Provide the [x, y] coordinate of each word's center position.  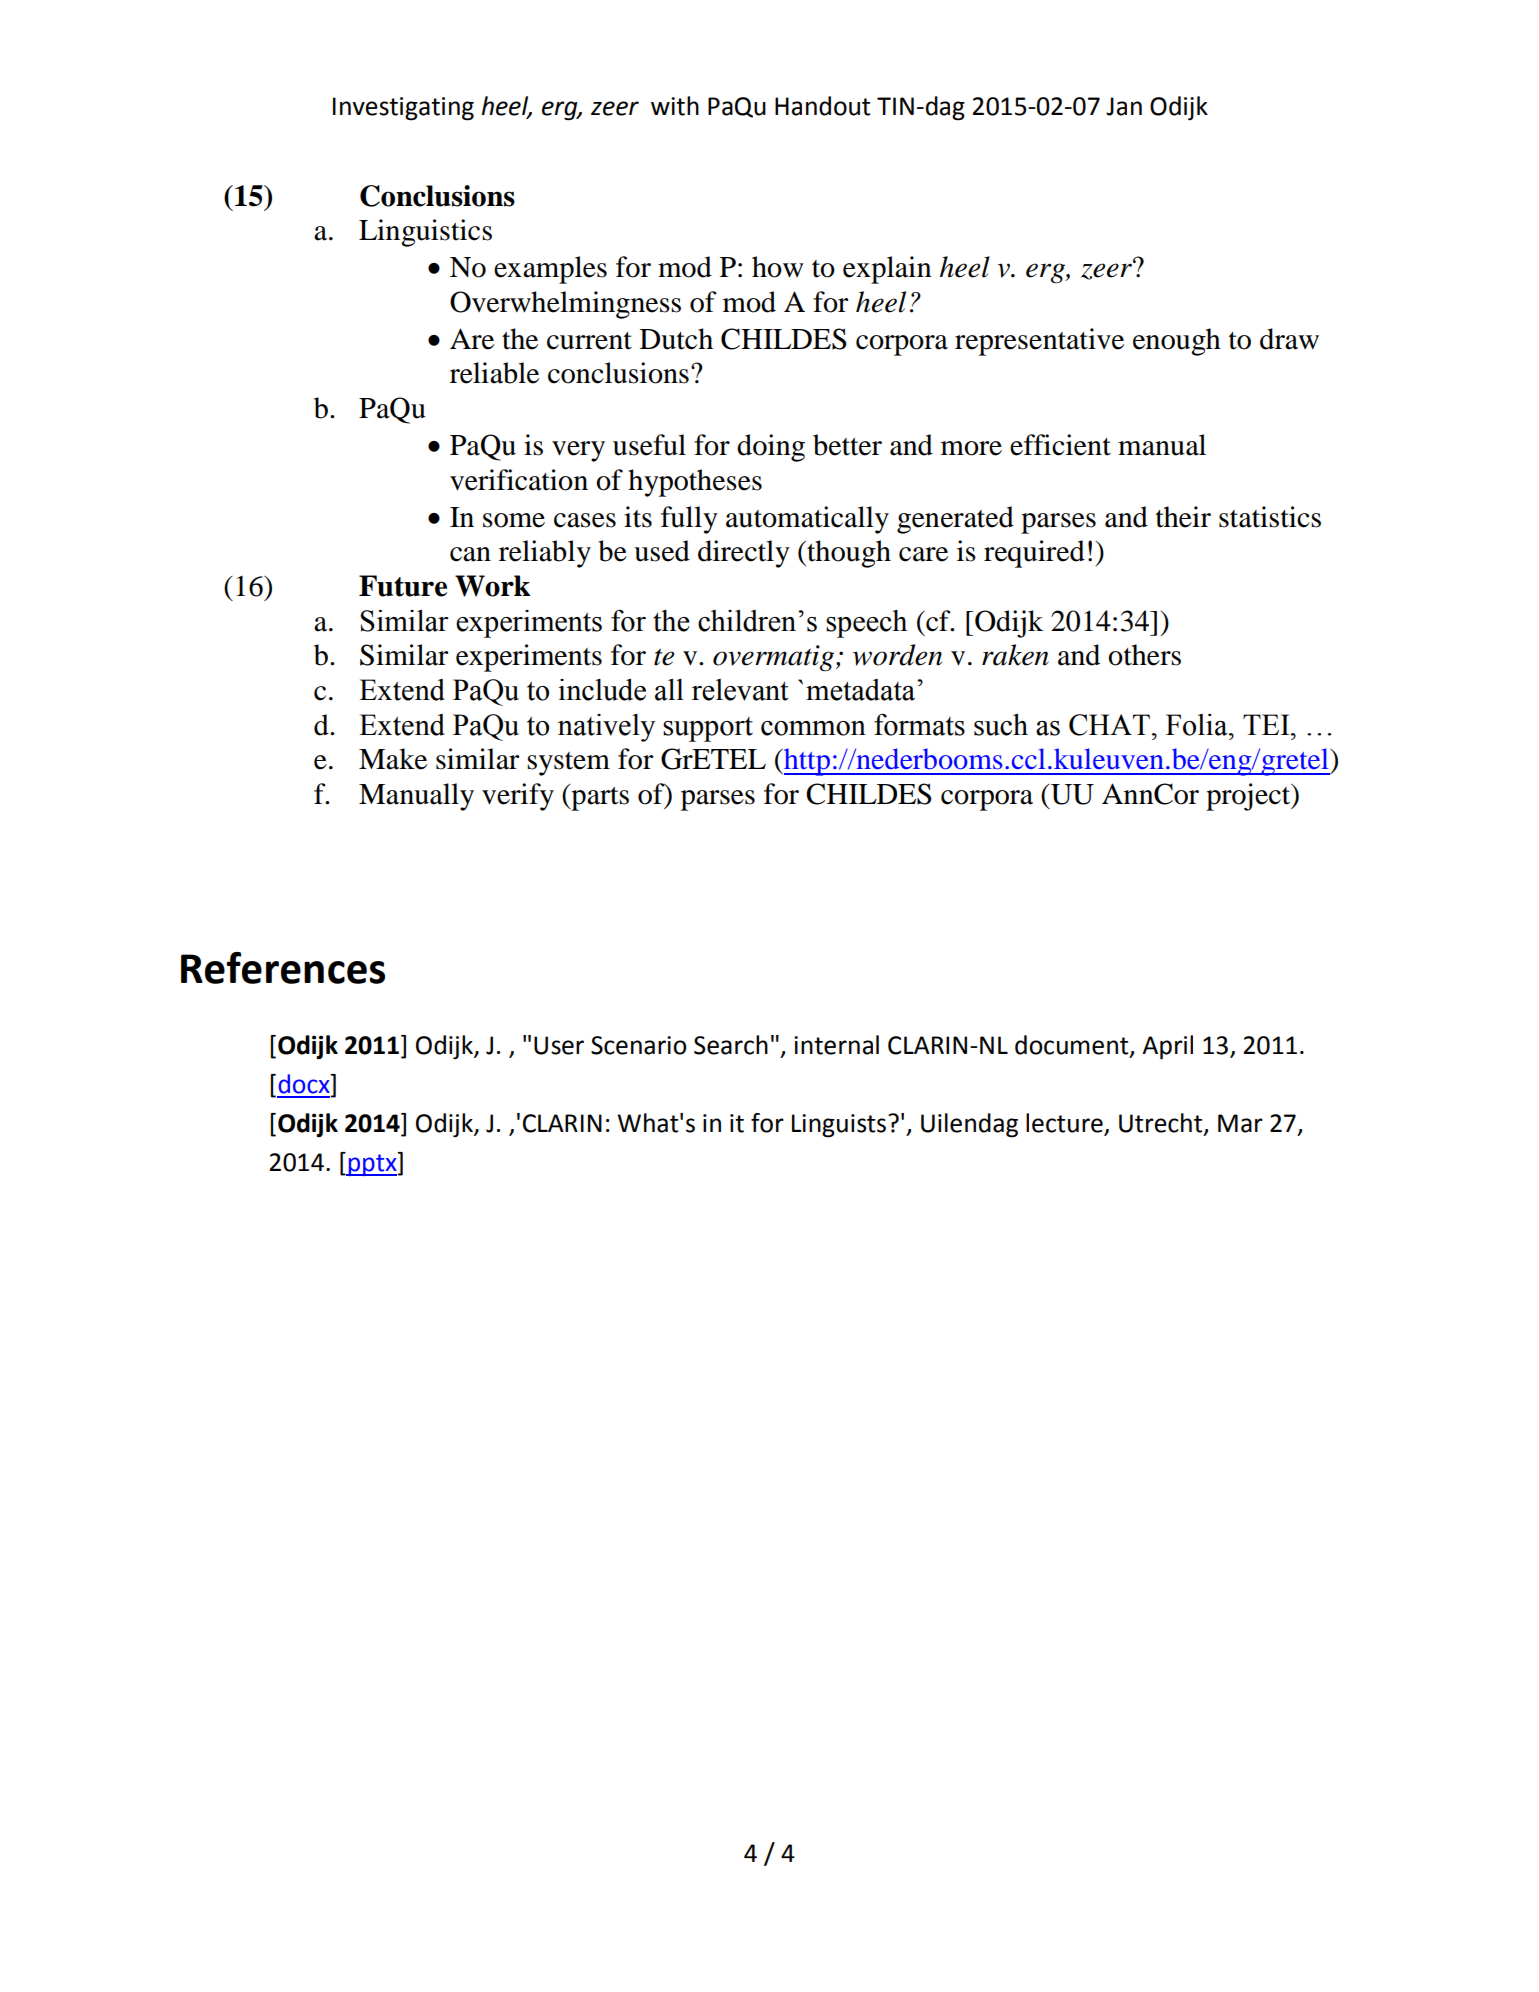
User [559, 1045]
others [1144, 655]
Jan [1124, 106]
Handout [822, 106]
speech [866, 624]
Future [403, 586]
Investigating [403, 109]
